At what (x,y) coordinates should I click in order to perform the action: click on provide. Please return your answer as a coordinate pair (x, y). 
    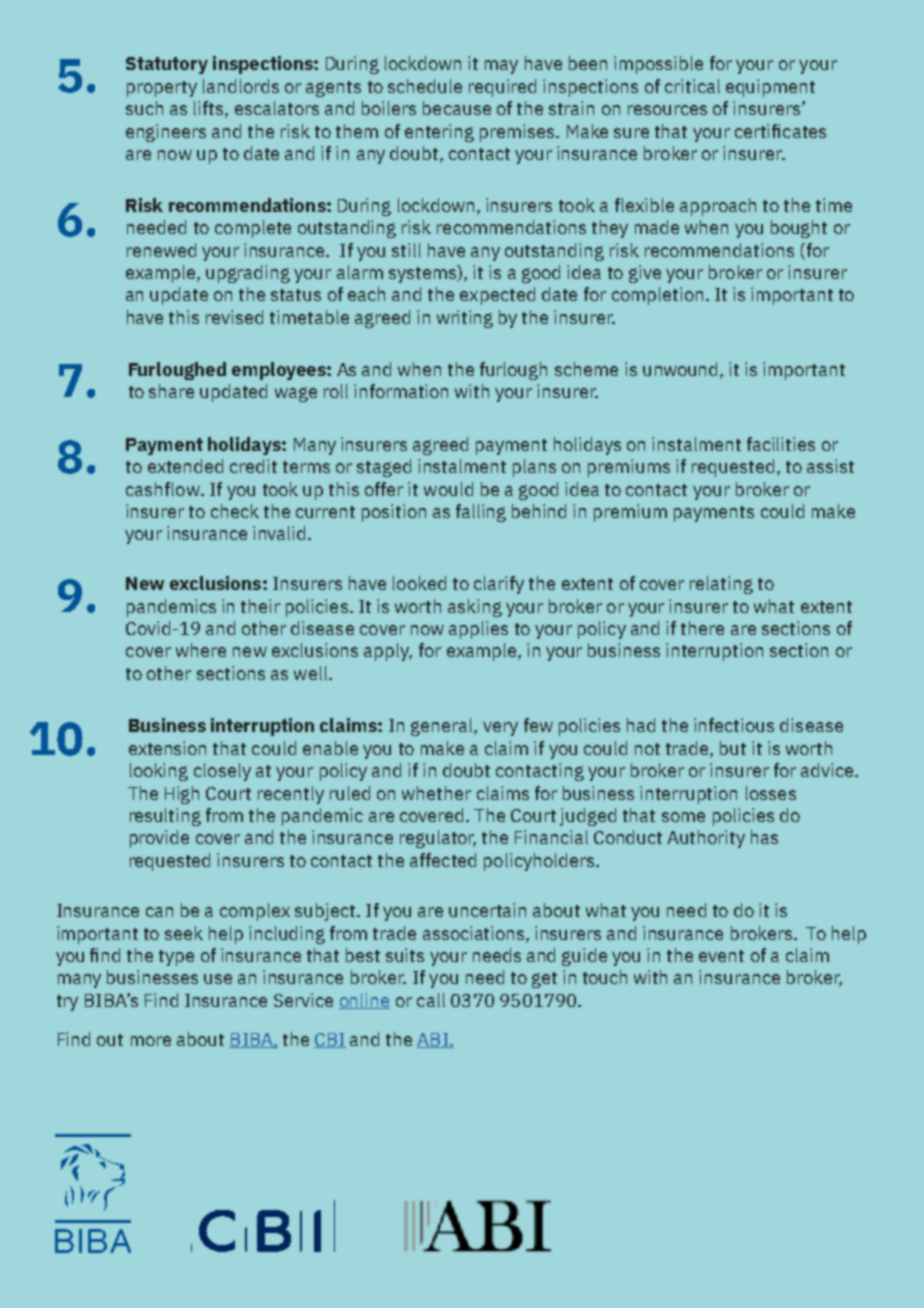
    Looking at the image, I should click on (159, 839).
